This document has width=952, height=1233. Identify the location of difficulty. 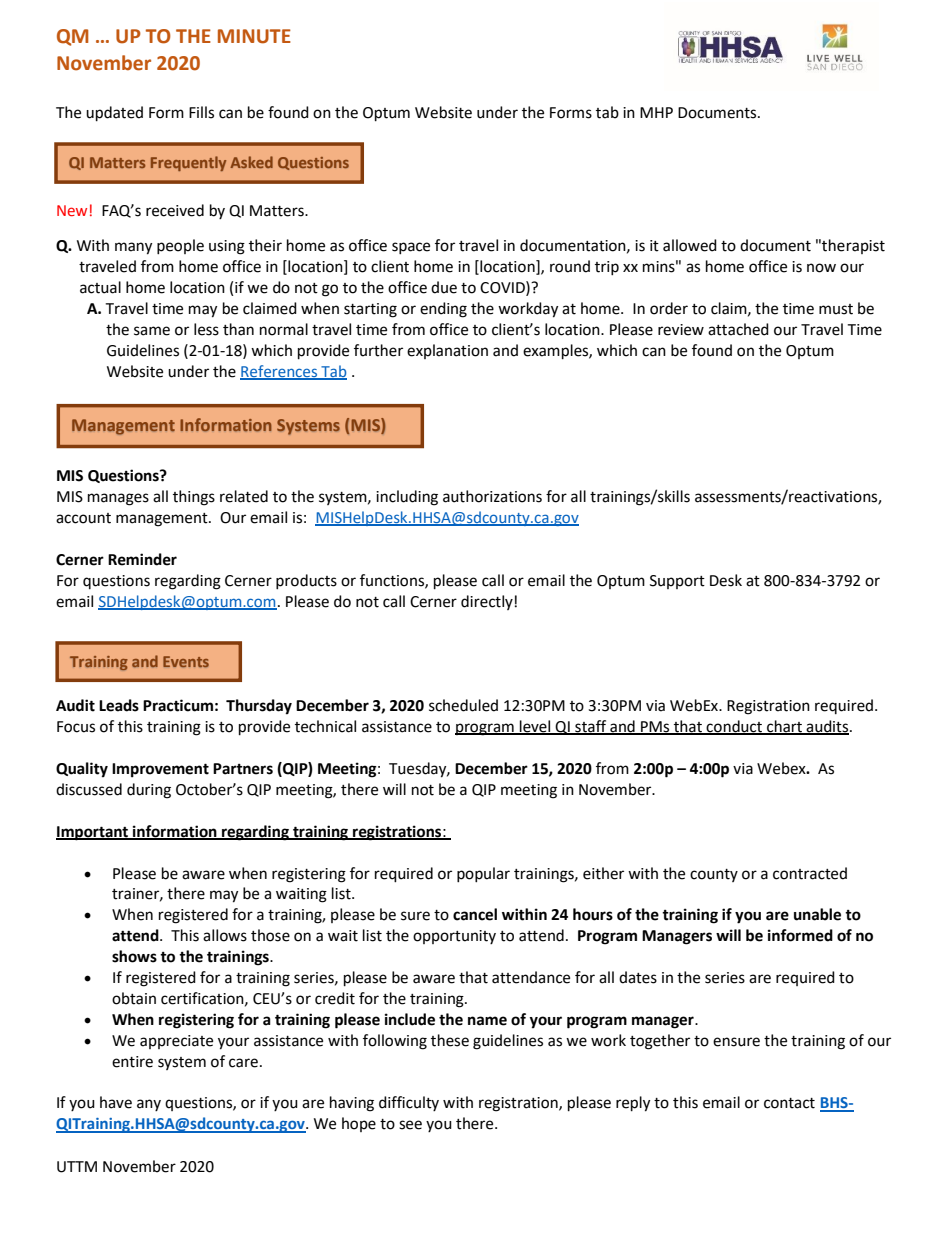
(409, 1103).
